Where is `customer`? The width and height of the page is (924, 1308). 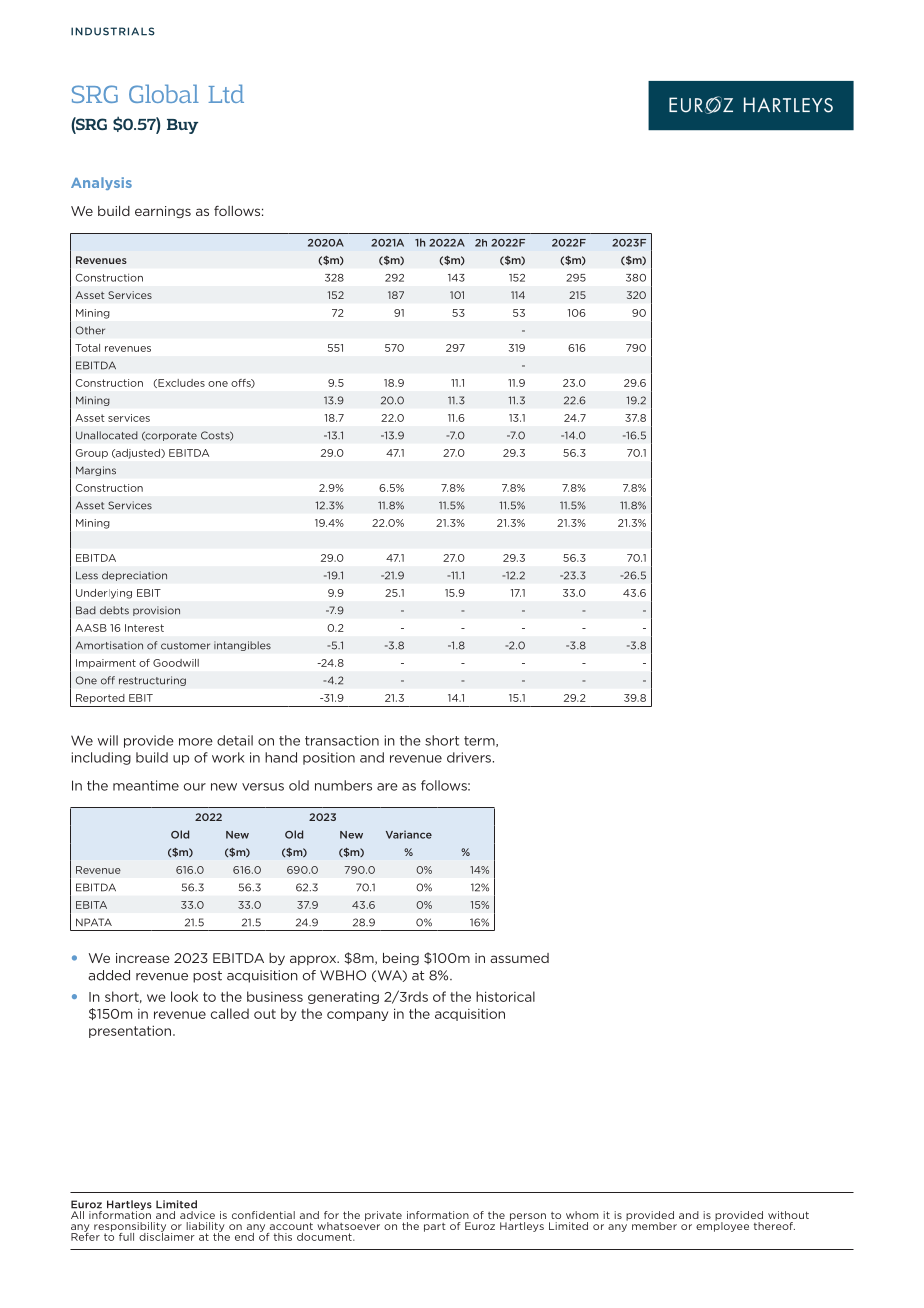
customer is located at coordinates (185, 646).
